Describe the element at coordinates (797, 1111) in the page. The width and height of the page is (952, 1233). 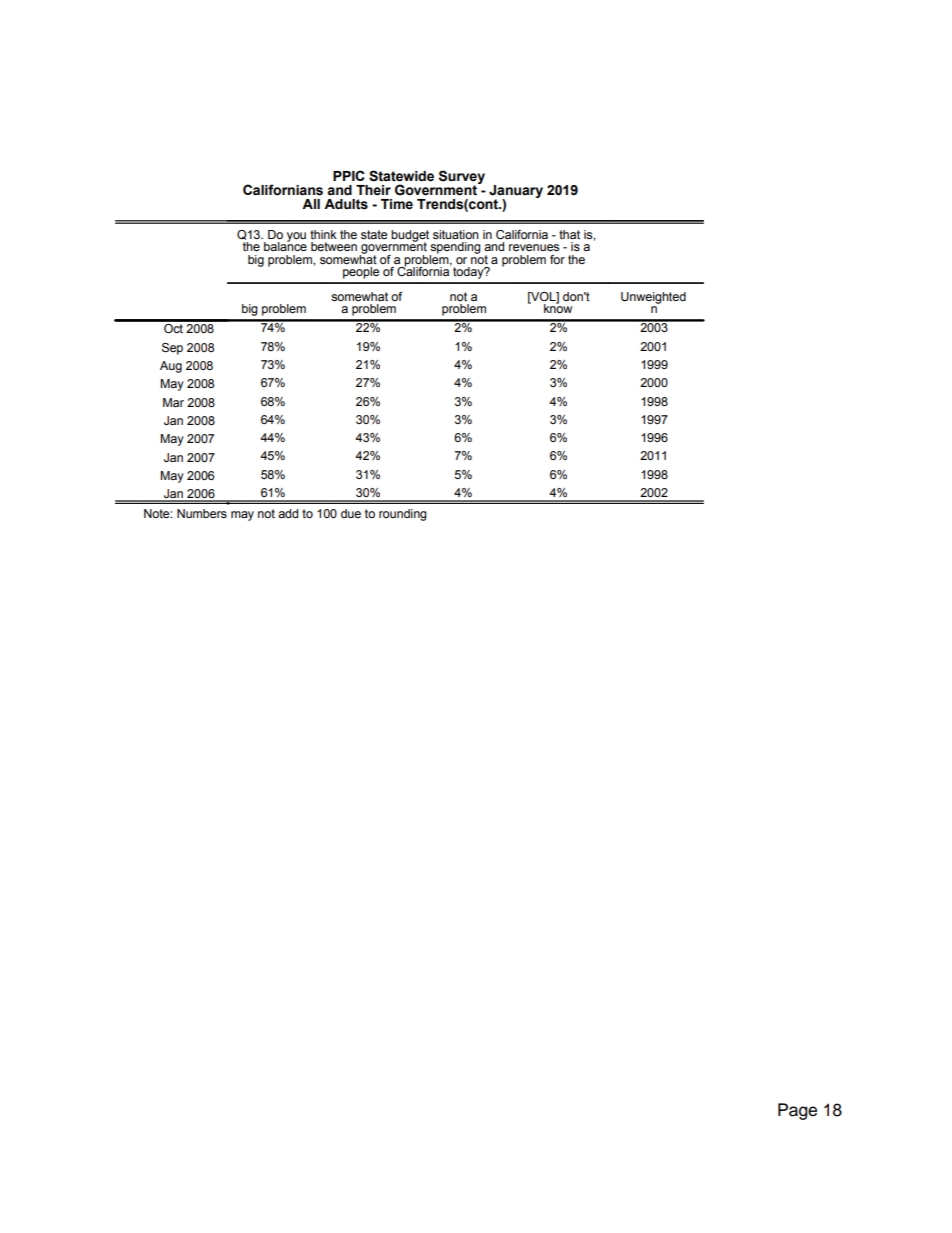
I see `Page` at that location.
